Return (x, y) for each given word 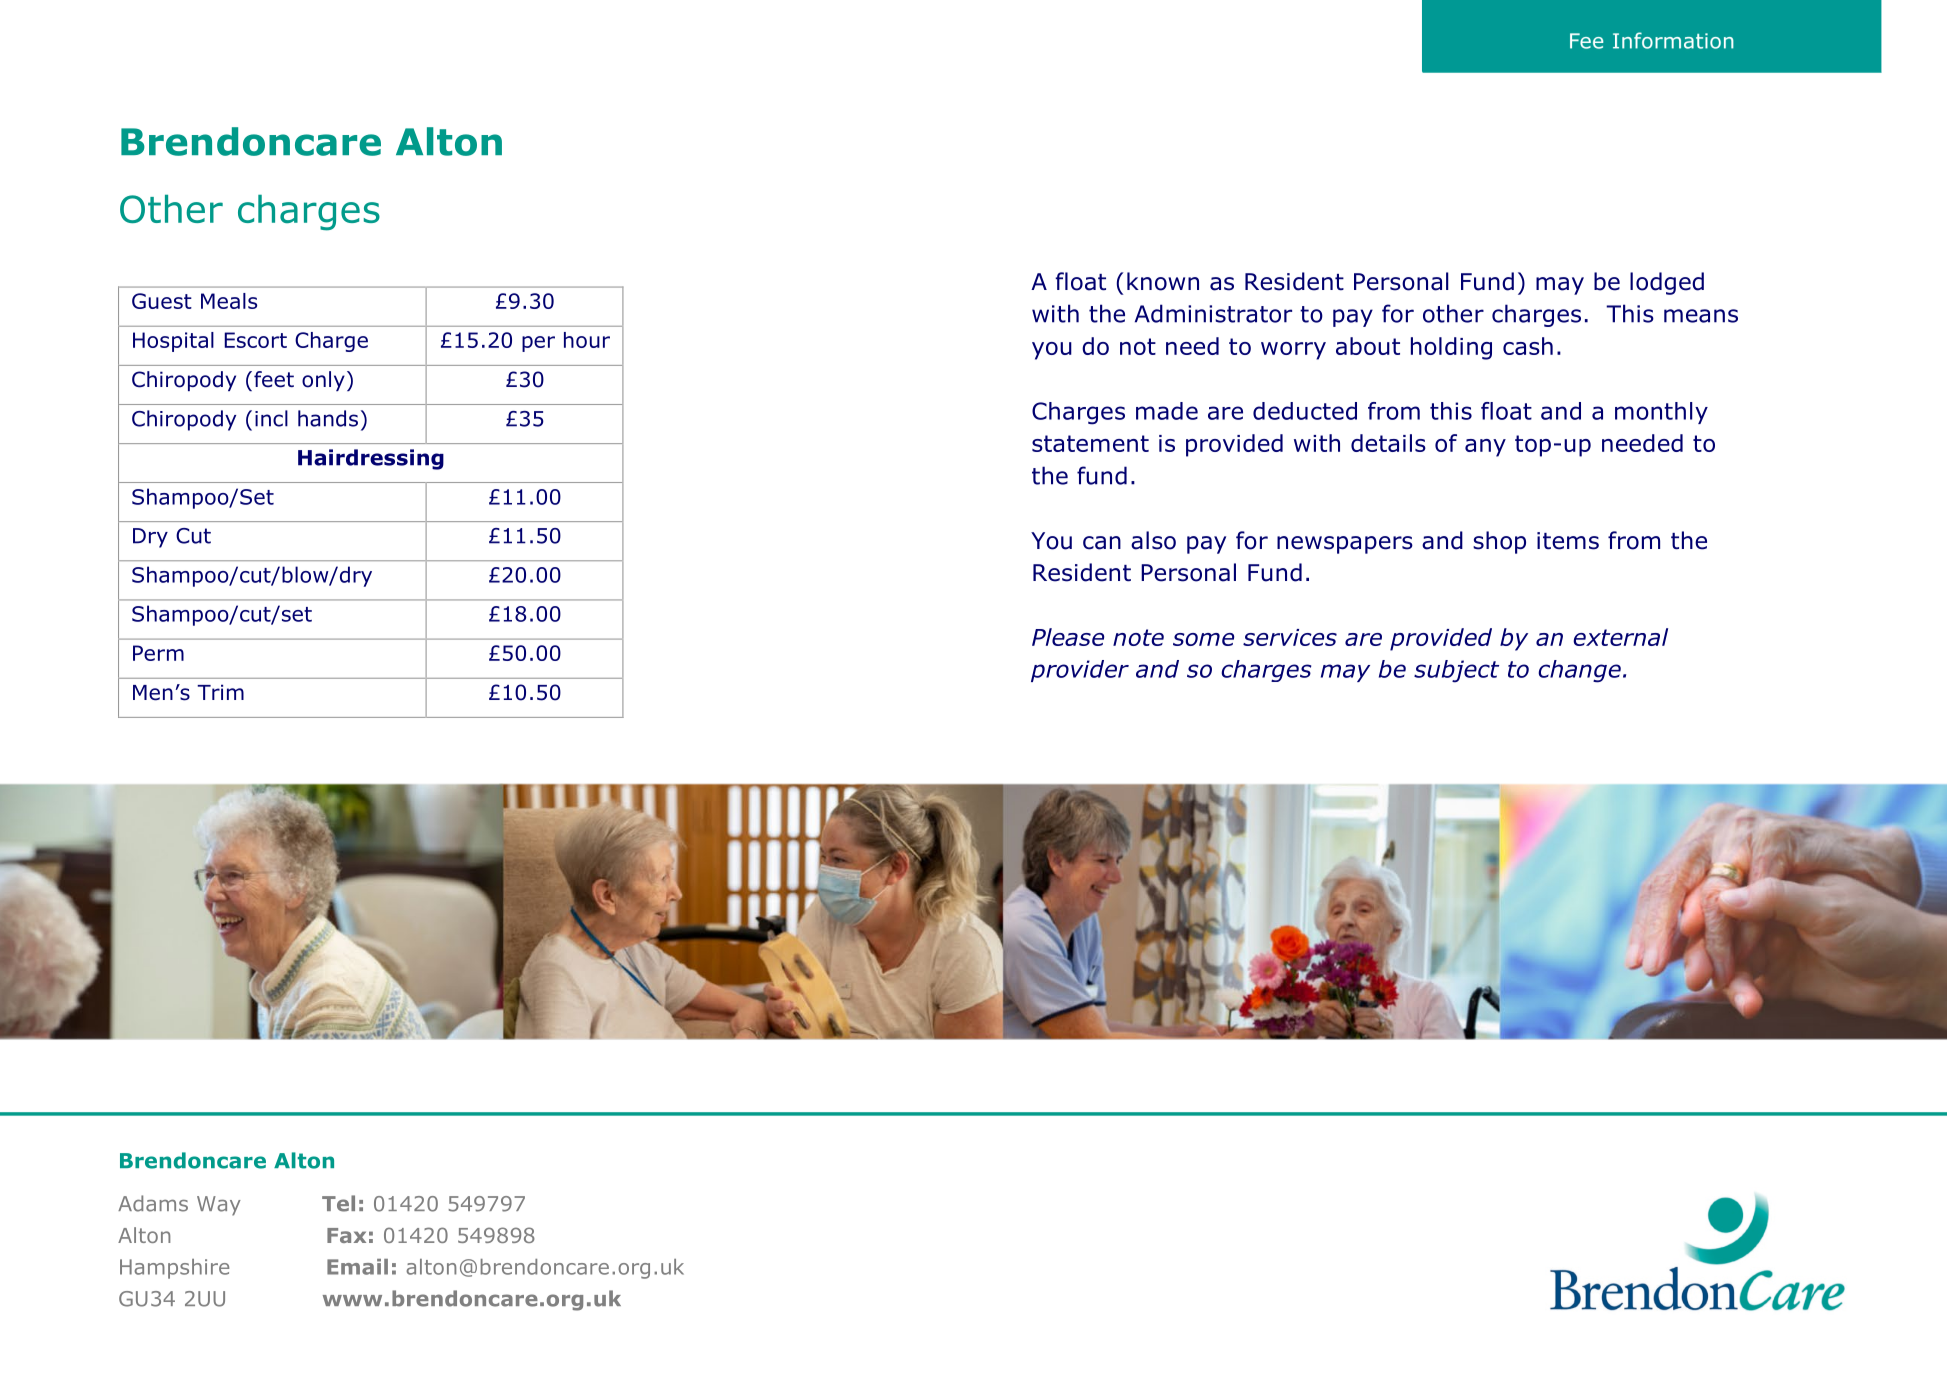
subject (1456, 671)
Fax (346, 1235)
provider (1080, 671)
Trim (220, 692)
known (1163, 281)
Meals (229, 301)
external (1620, 637)
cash (1528, 346)
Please (1068, 637)
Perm (158, 653)
